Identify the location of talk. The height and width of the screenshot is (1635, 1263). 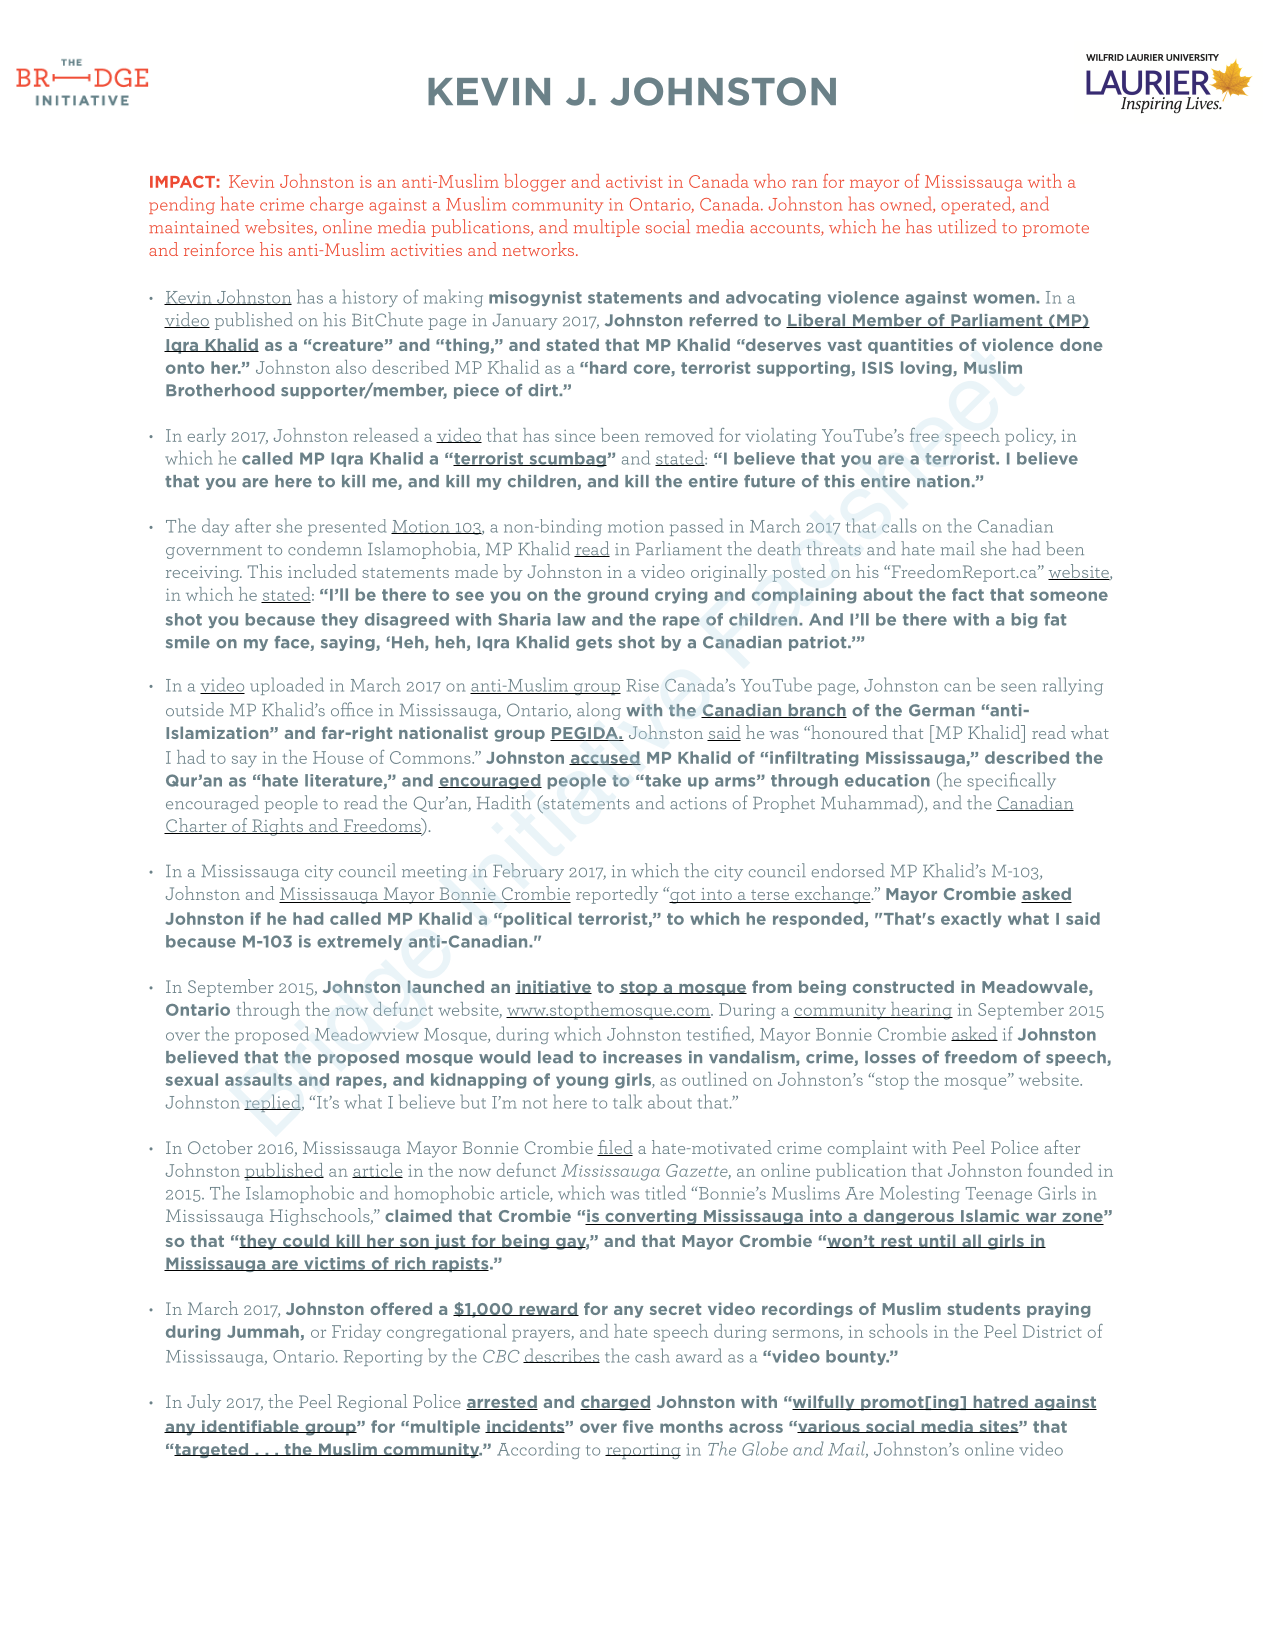
(627, 1101).
